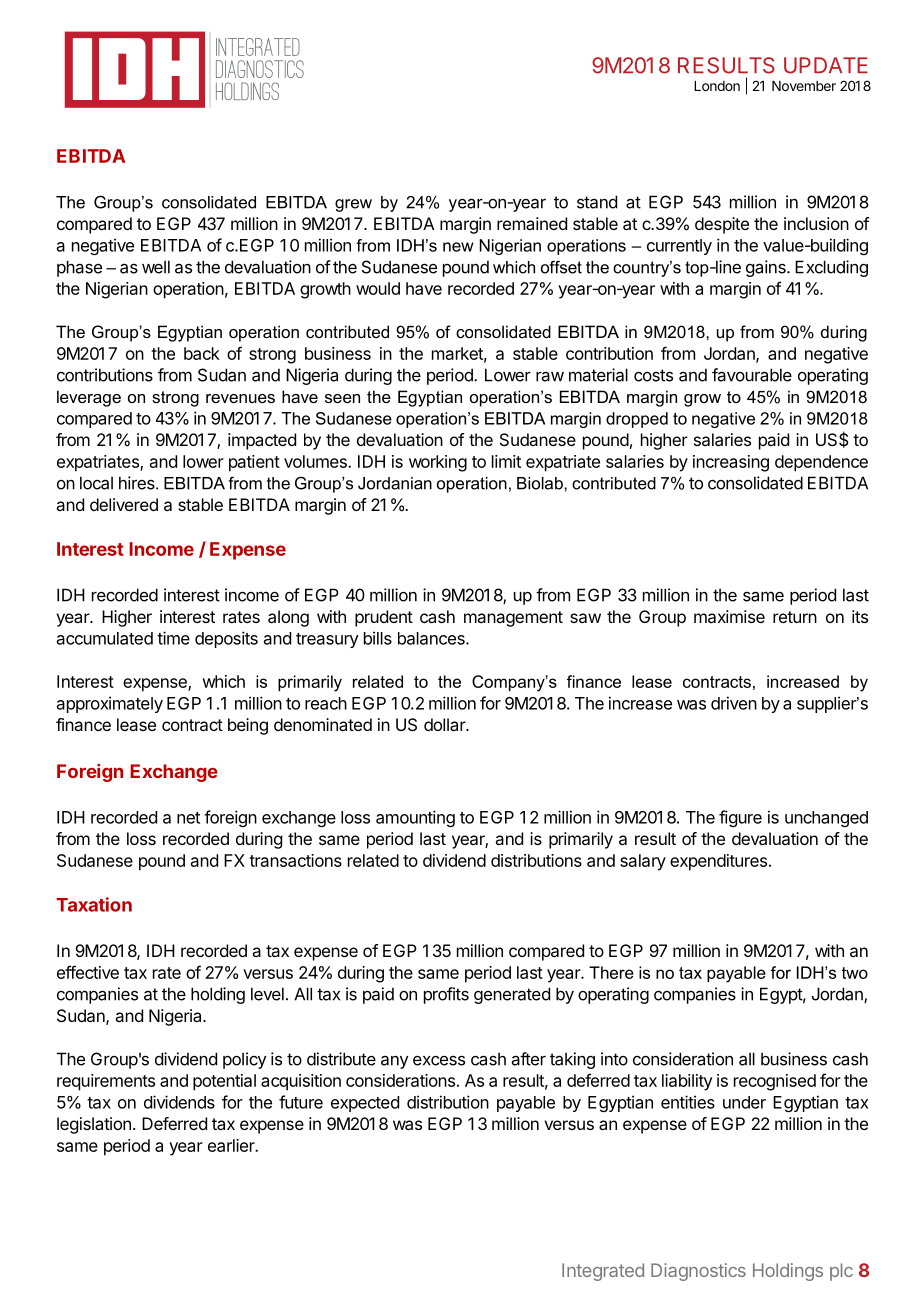 This screenshot has width=924, height=1308. Describe the element at coordinates (156, 267) in the screenshot. I see `well` at that location.
